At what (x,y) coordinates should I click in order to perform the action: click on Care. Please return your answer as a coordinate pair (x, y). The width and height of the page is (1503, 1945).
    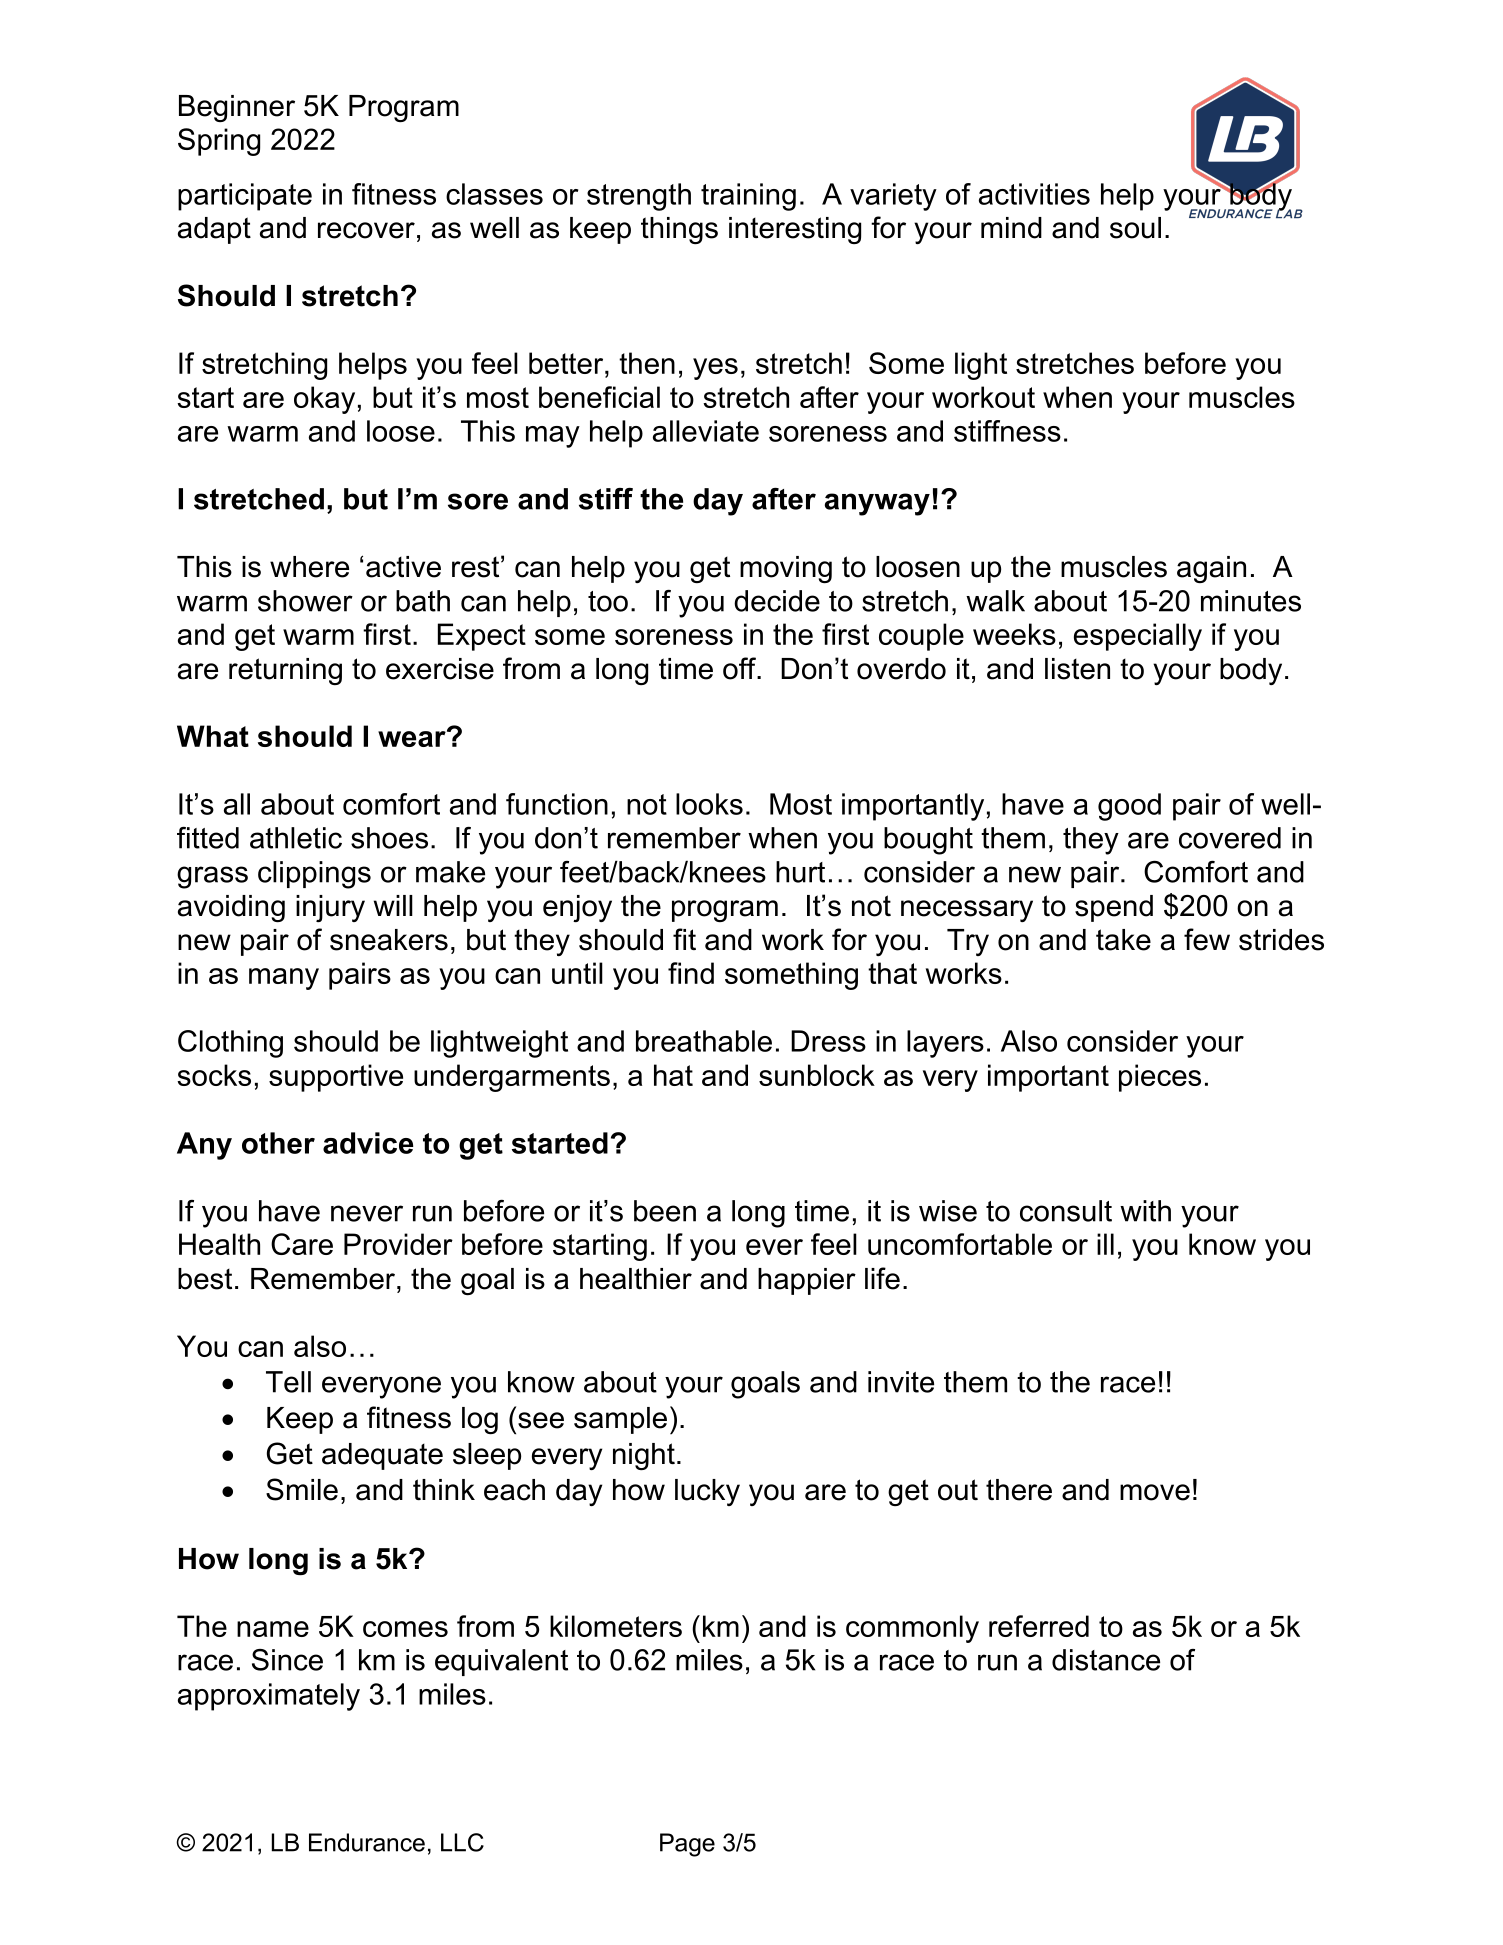
    Looking at the image, I should click on (302, 1244).
